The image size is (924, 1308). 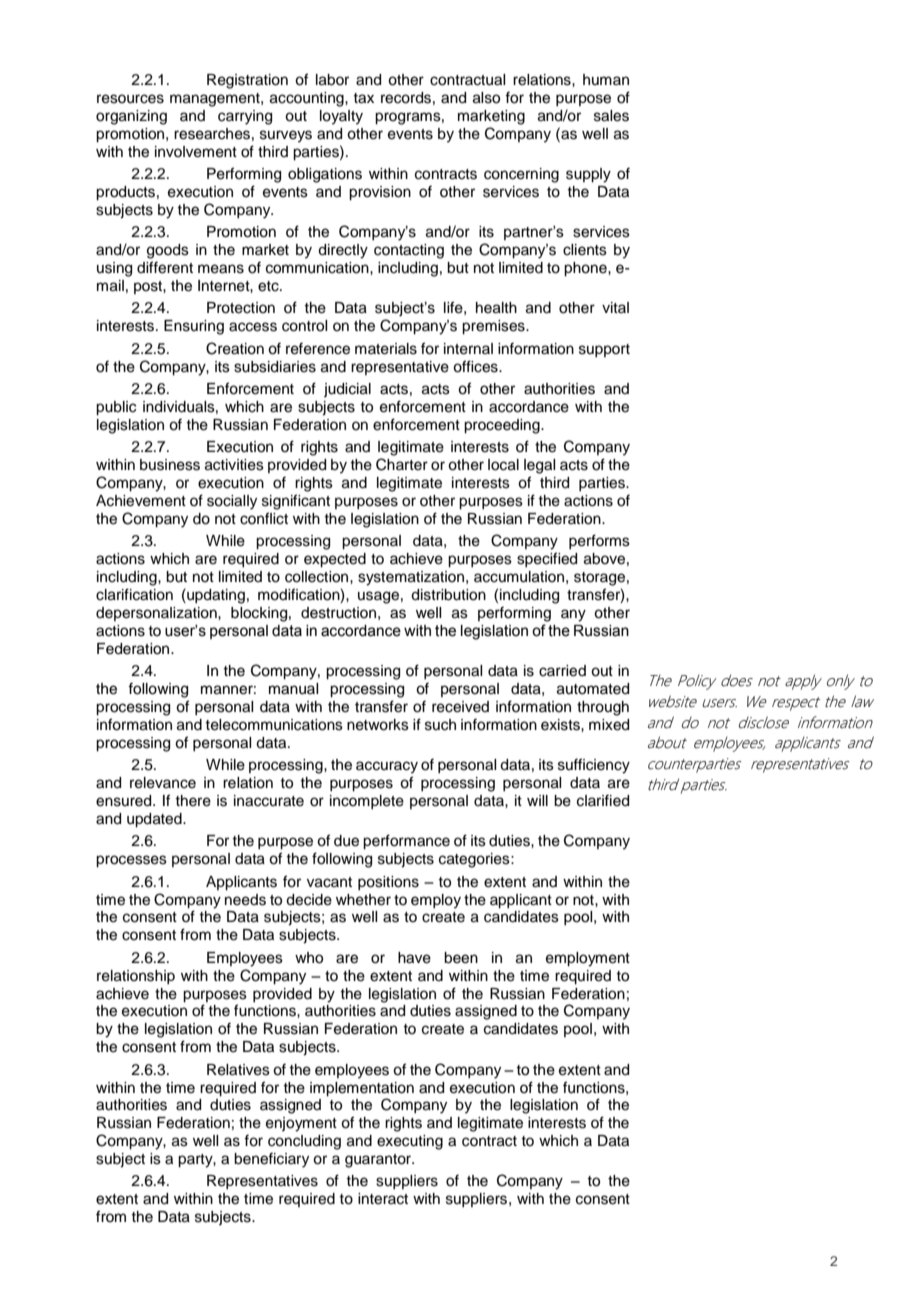 What do you see at coordinates (194, 327) in the screenshot?
I see `Ensuring` at bounding box center [194, 327].
